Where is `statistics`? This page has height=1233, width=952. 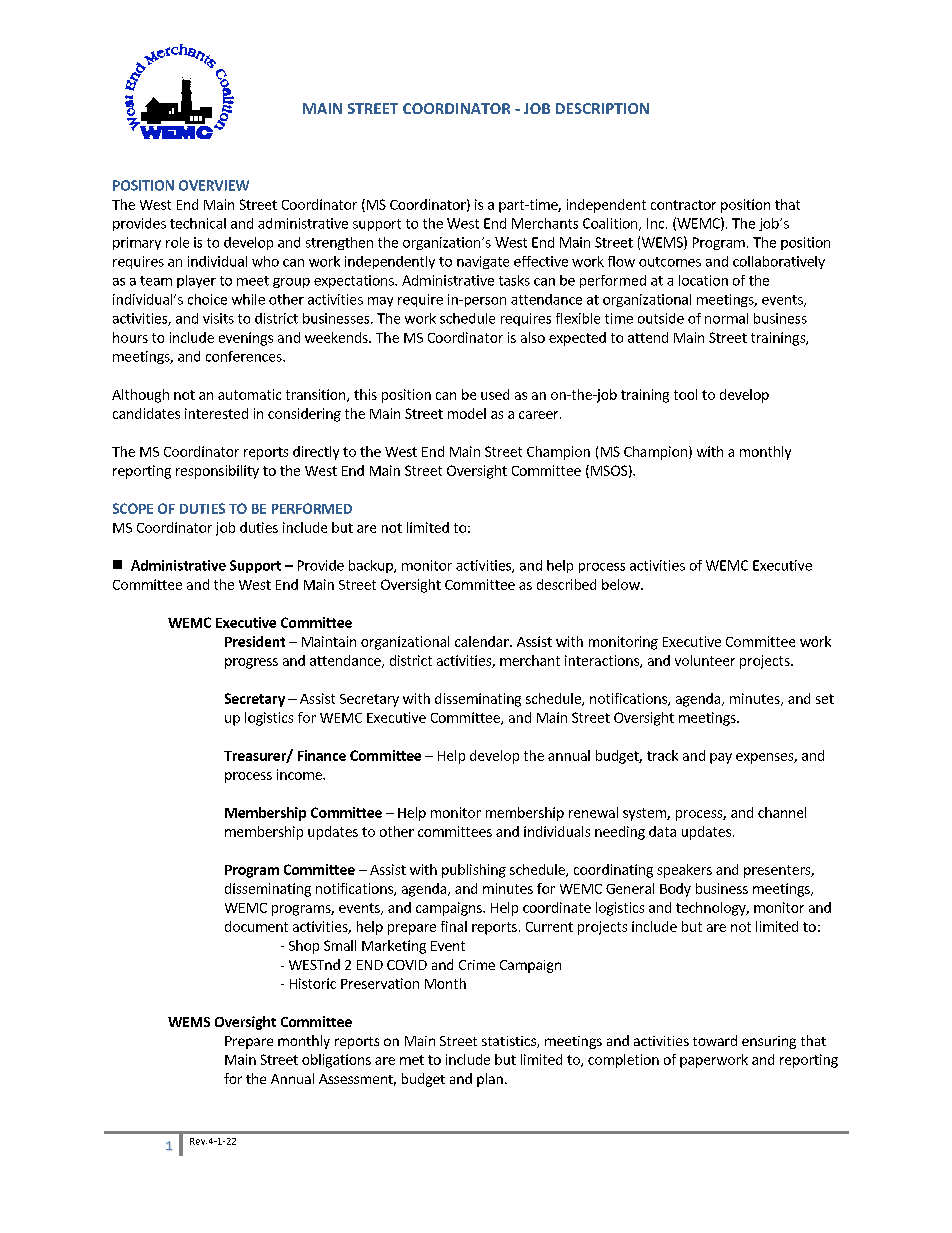 statistics is located at coordinates (510, 1042).
